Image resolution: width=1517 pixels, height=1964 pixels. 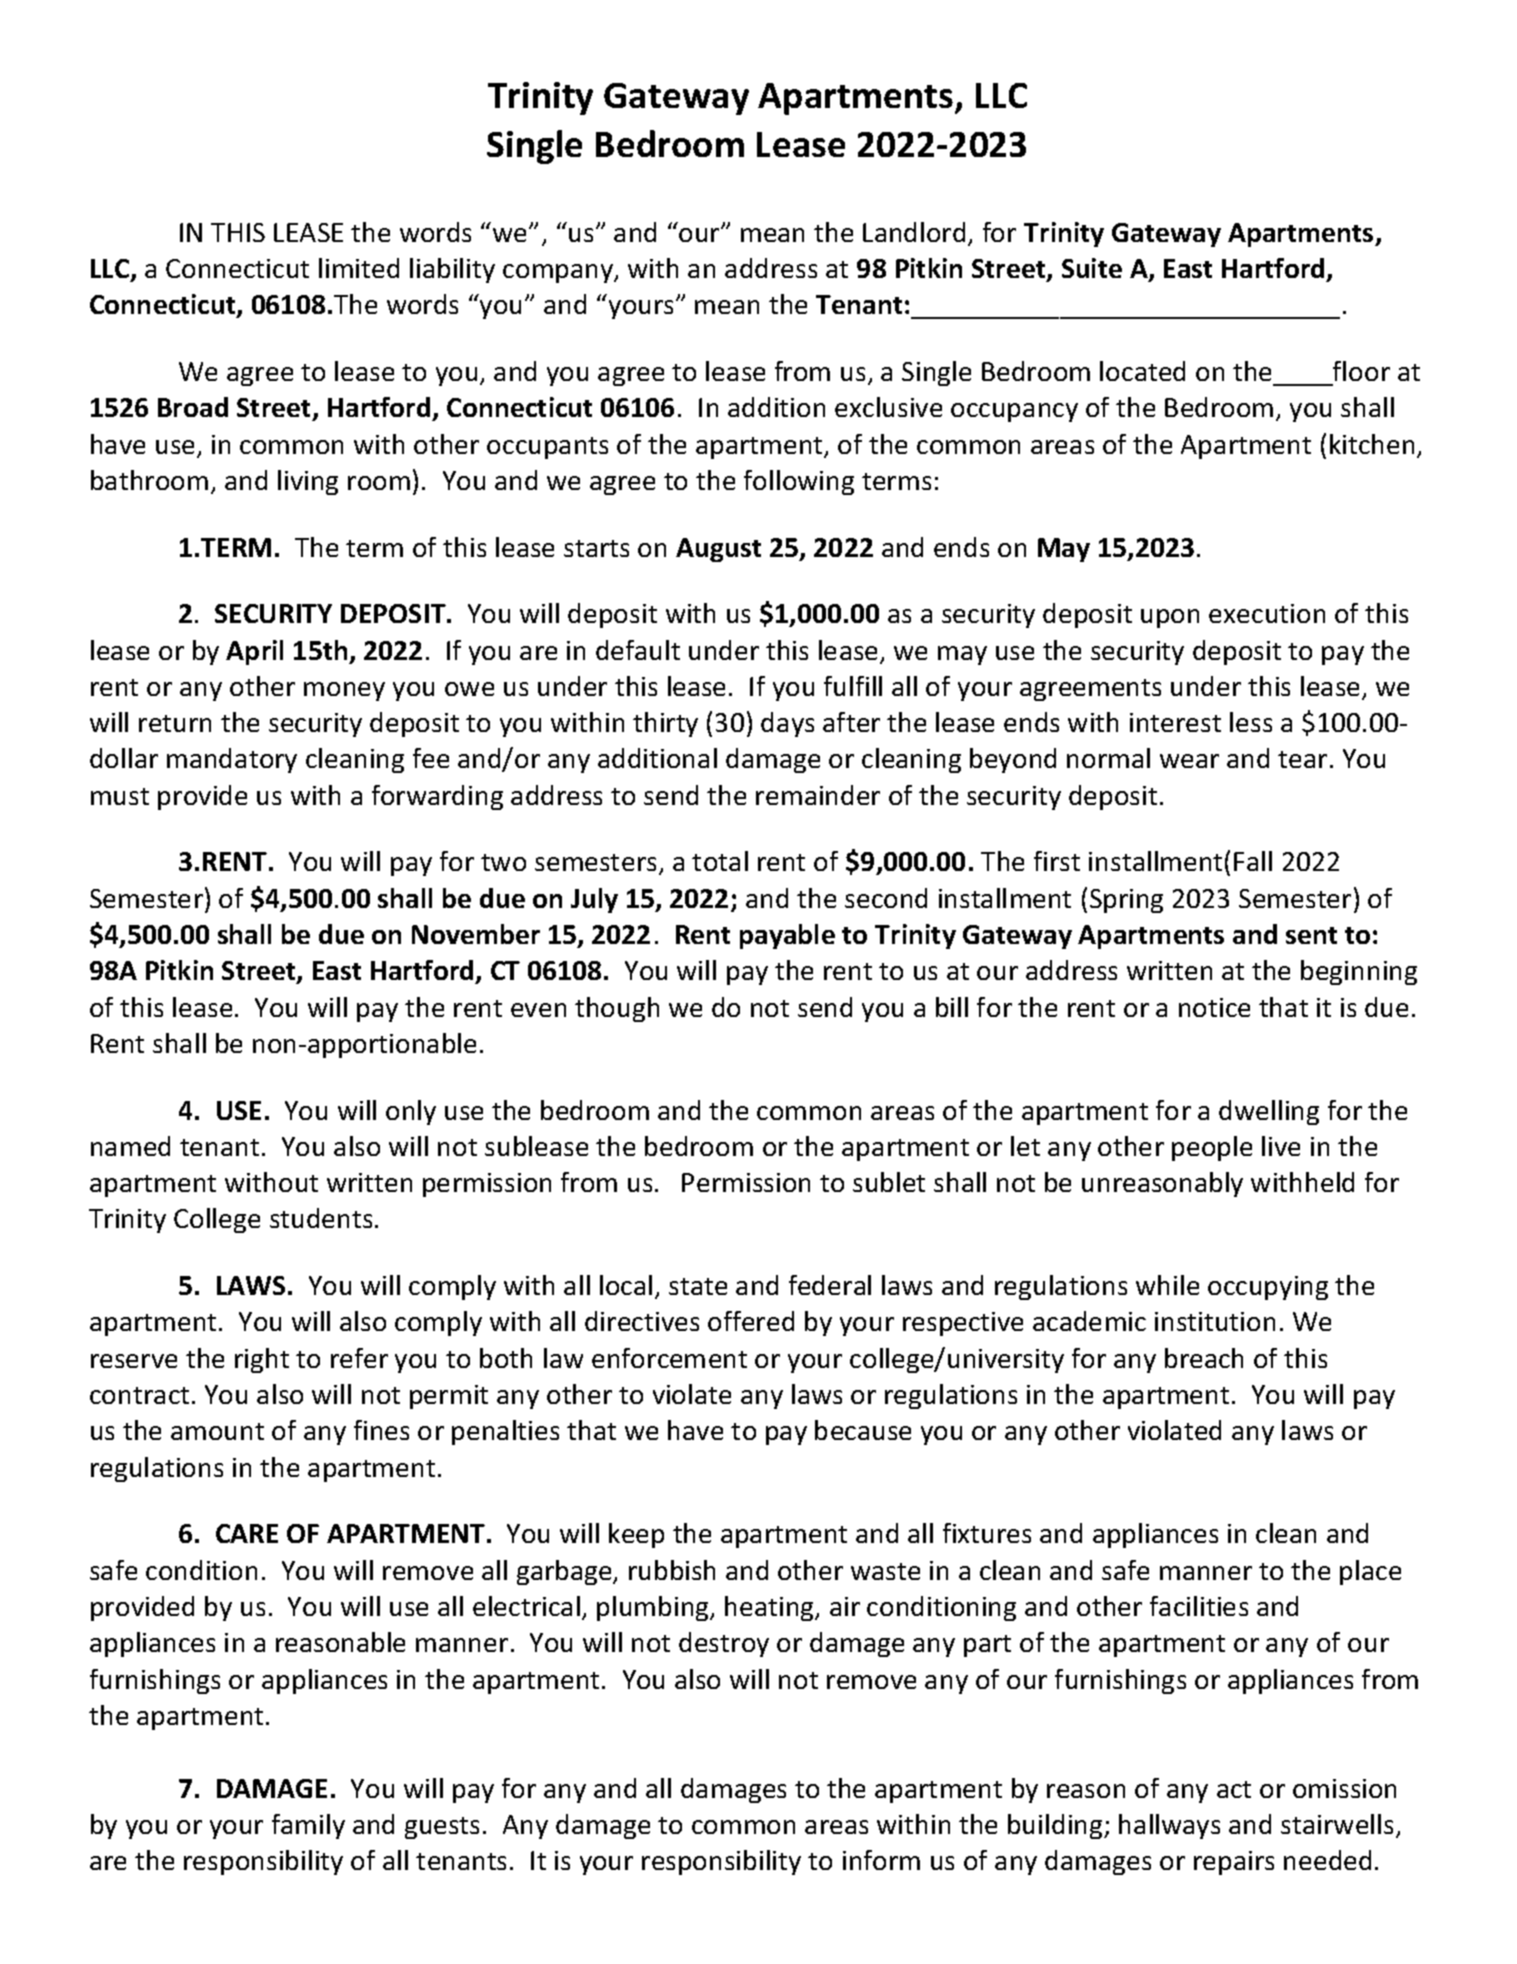 What do you see at coordinates (881, 1860) in the screenshot?
I see `inform` at bounding box center [881, 1860].
